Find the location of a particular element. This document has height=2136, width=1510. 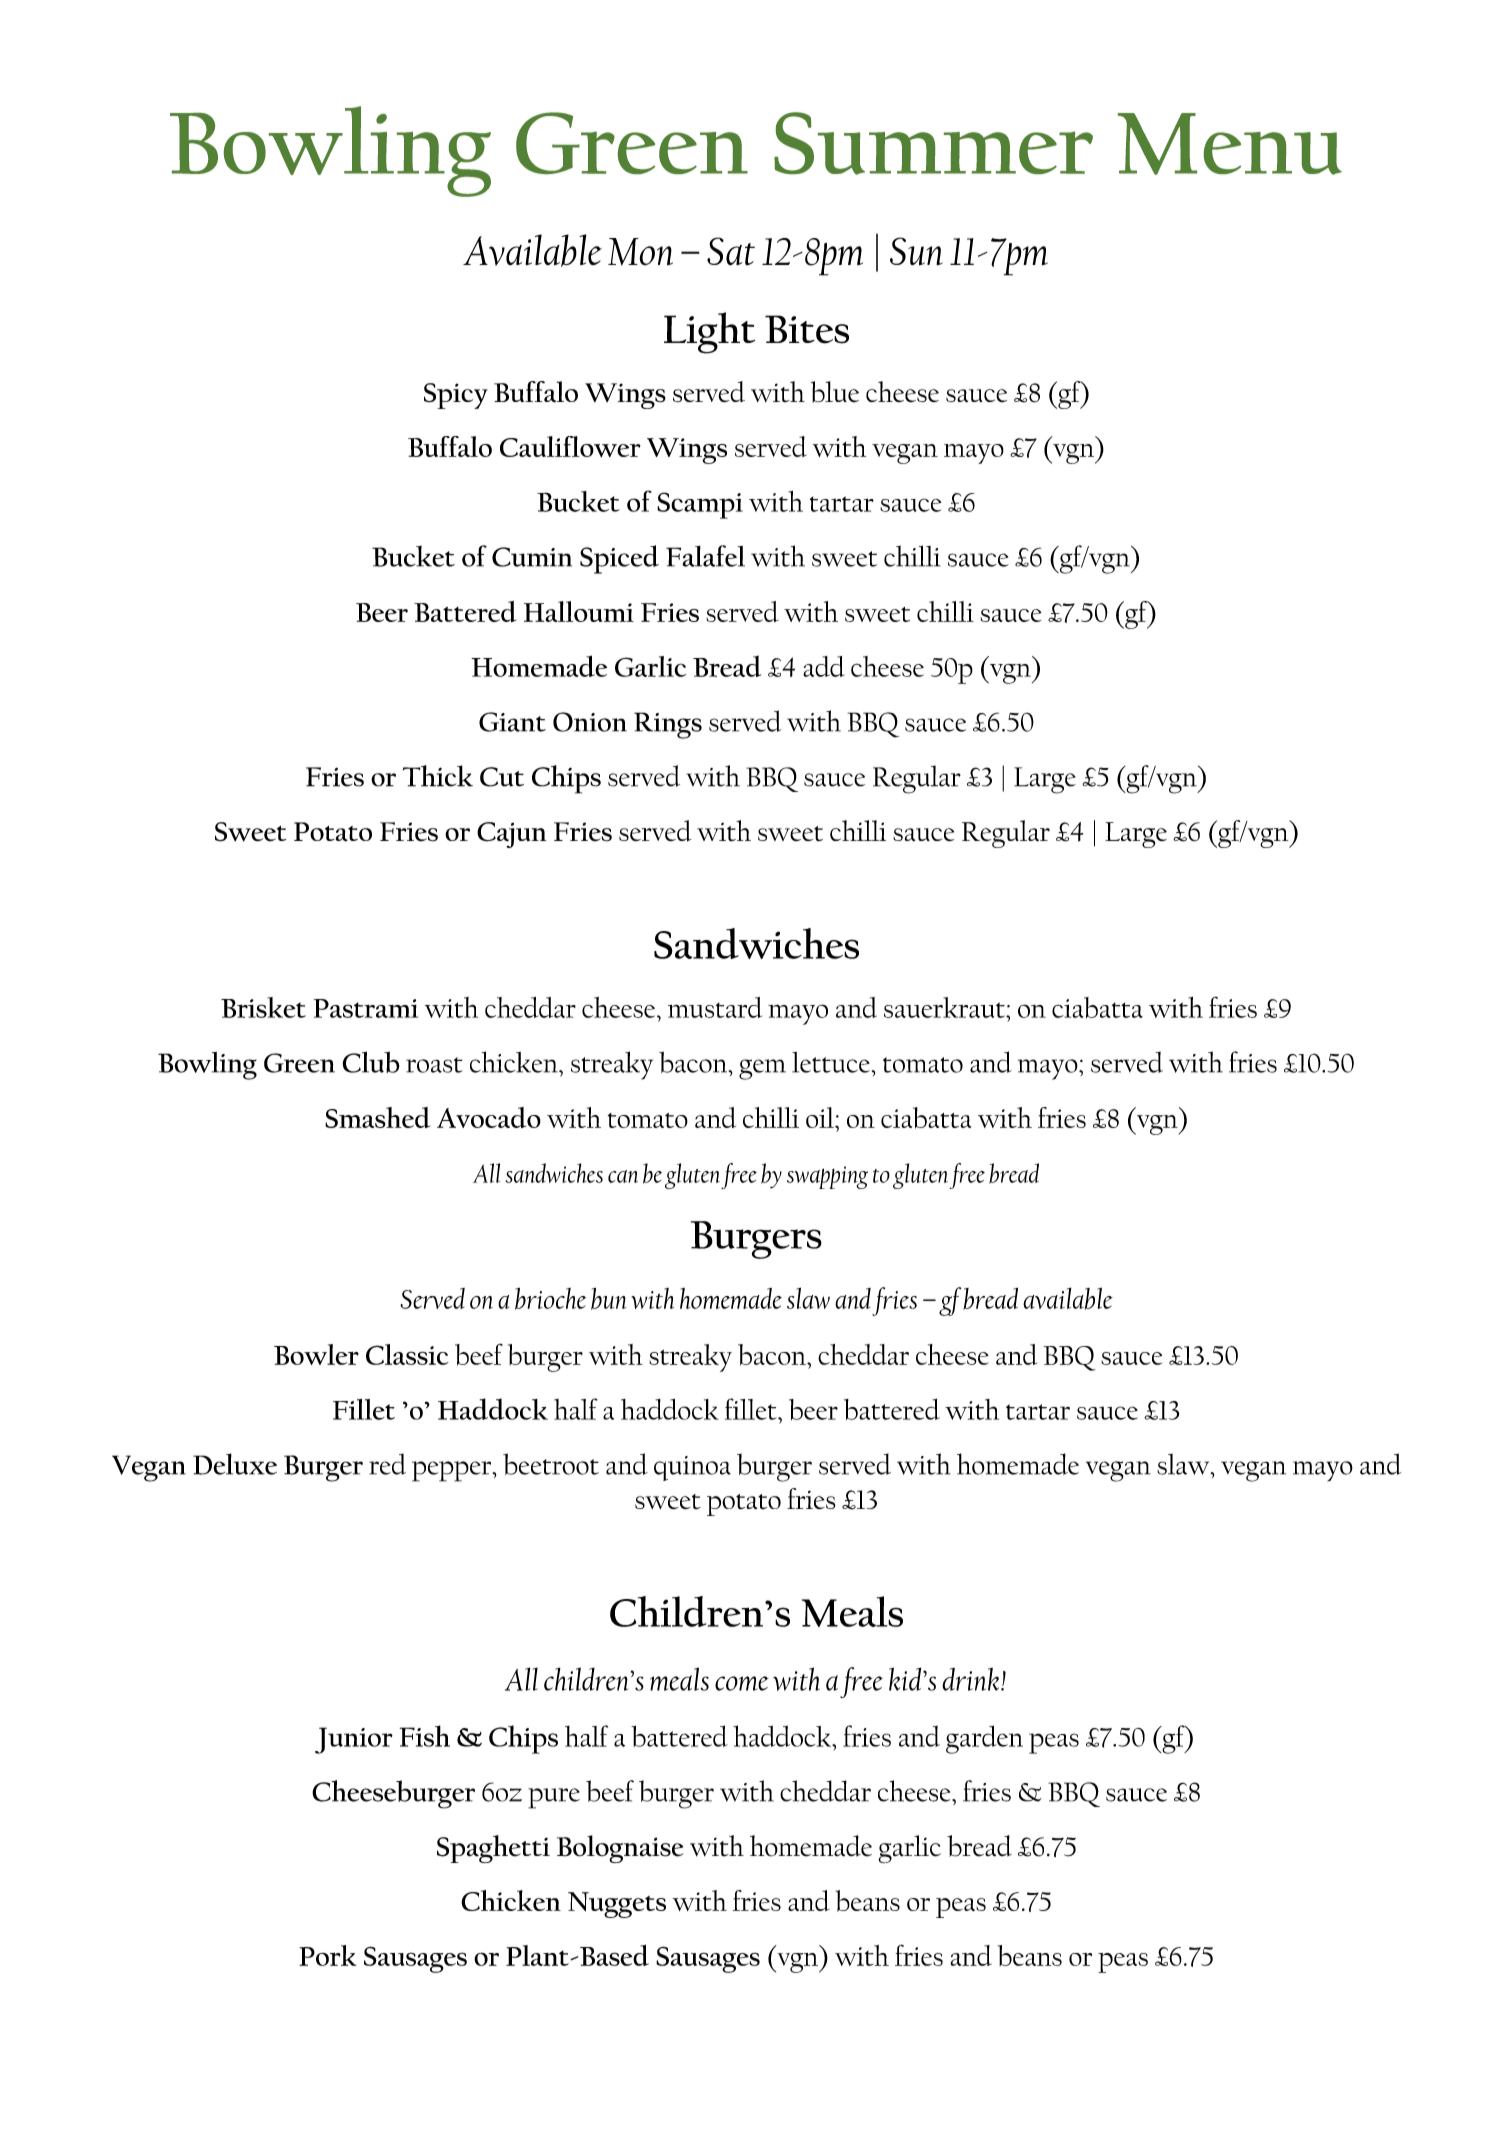

quinoa is located at coordinates (692, 1468).
